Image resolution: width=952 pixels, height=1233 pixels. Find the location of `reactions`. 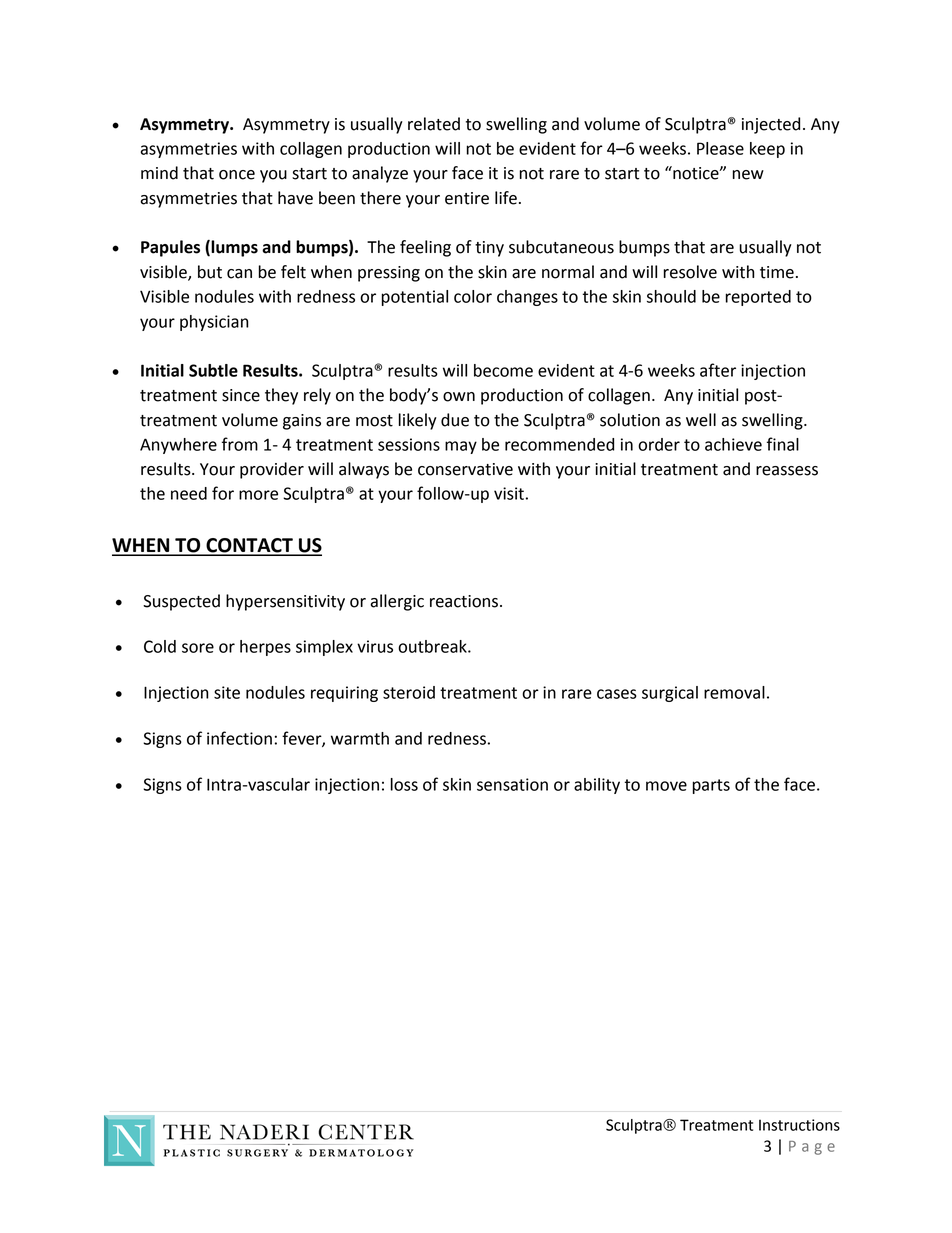

reactions is located at coordinates (465, 601).
